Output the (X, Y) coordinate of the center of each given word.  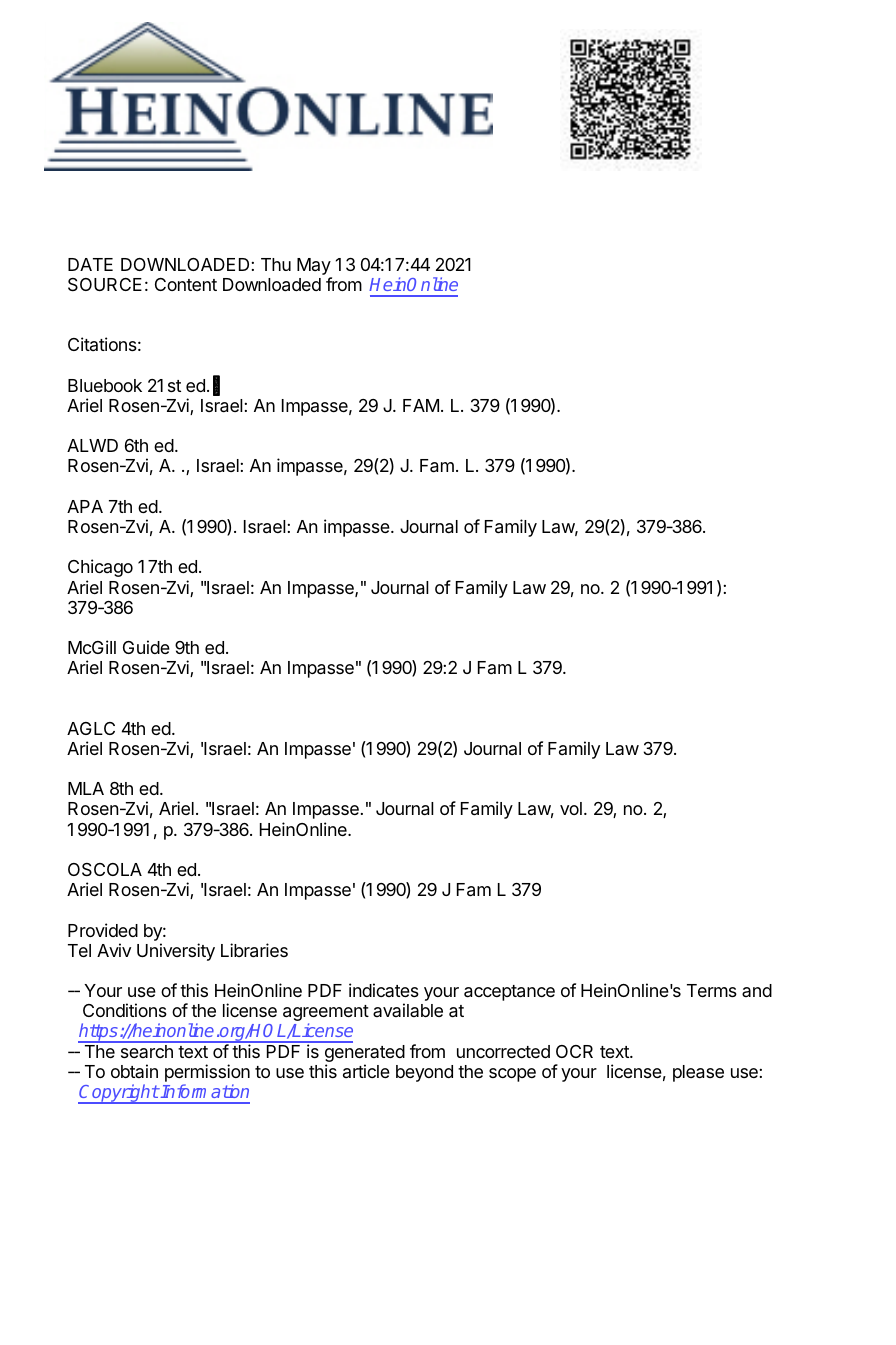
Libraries (254, 950)
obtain (134, 1071)
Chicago (100, 568)
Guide (146, 647)
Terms (712, 990)
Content (186, 284)
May (314, 268)
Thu (276, 264)
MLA (86, 788)
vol (571, 808)
